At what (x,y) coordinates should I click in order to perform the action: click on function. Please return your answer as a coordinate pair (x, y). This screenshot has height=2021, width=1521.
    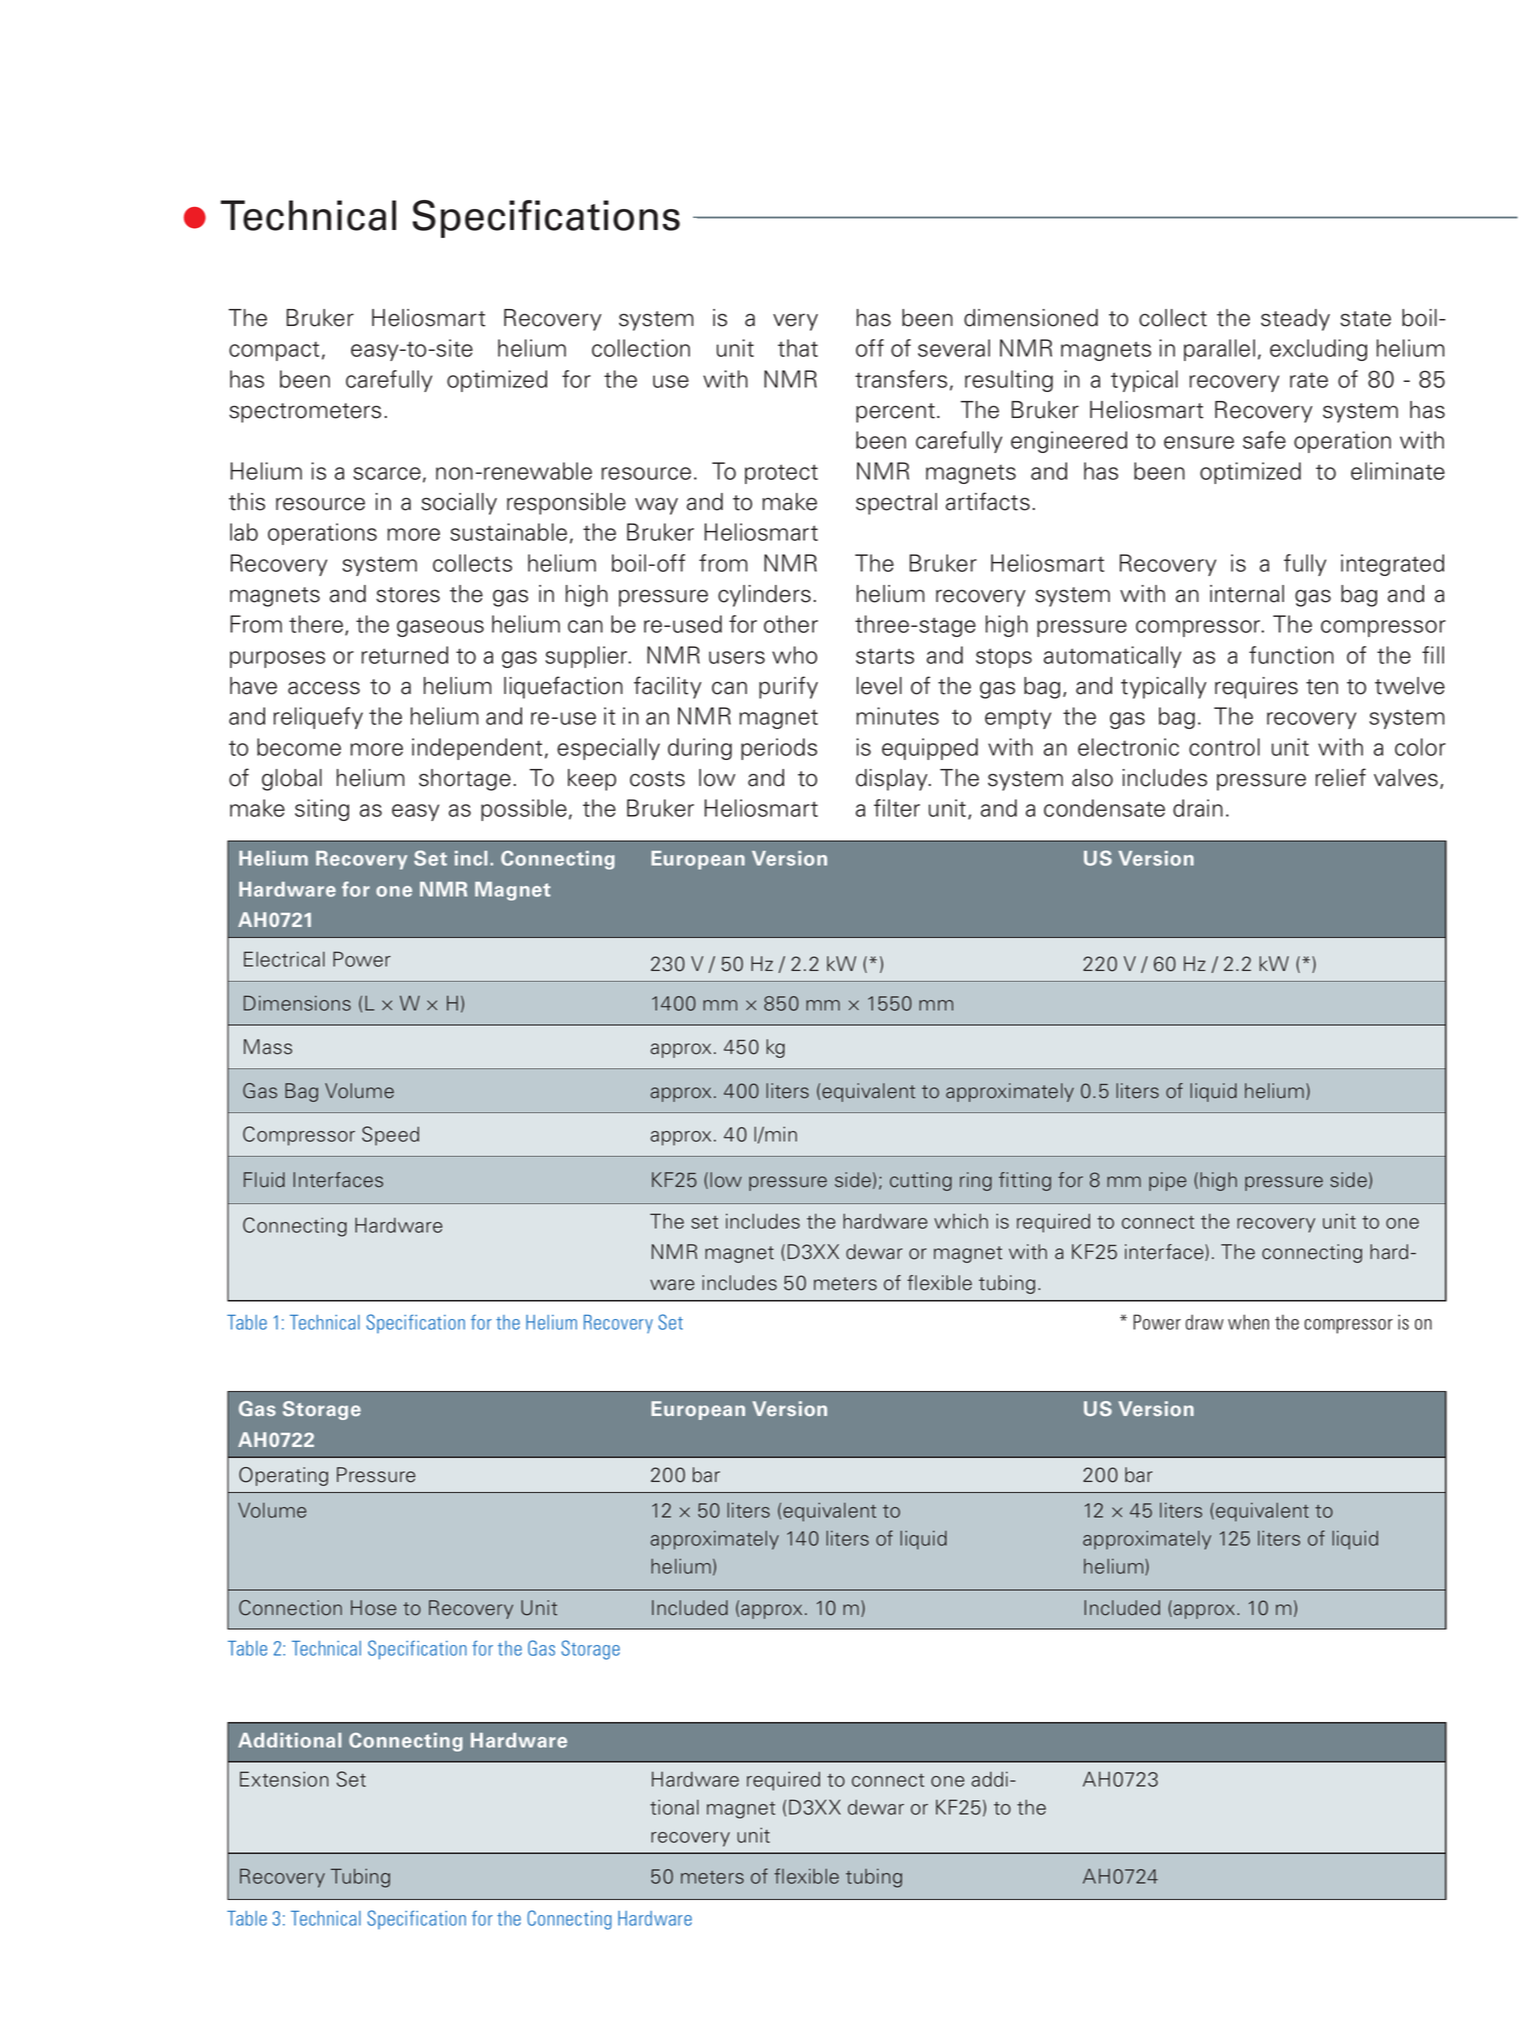
    Looking at the image, I should click on (1291, 655).
